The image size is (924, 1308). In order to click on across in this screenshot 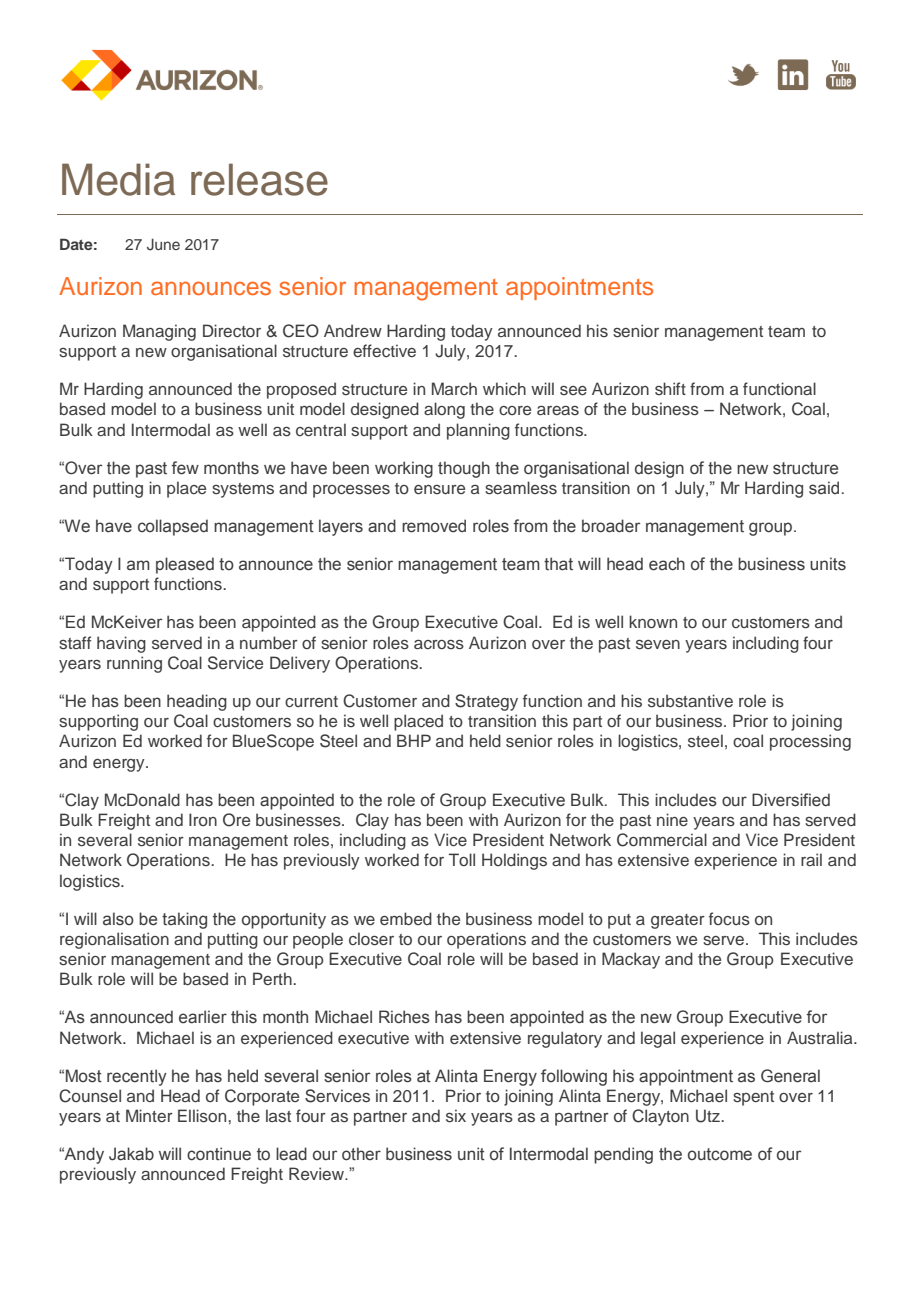, I will do `click(439, 645)`.
